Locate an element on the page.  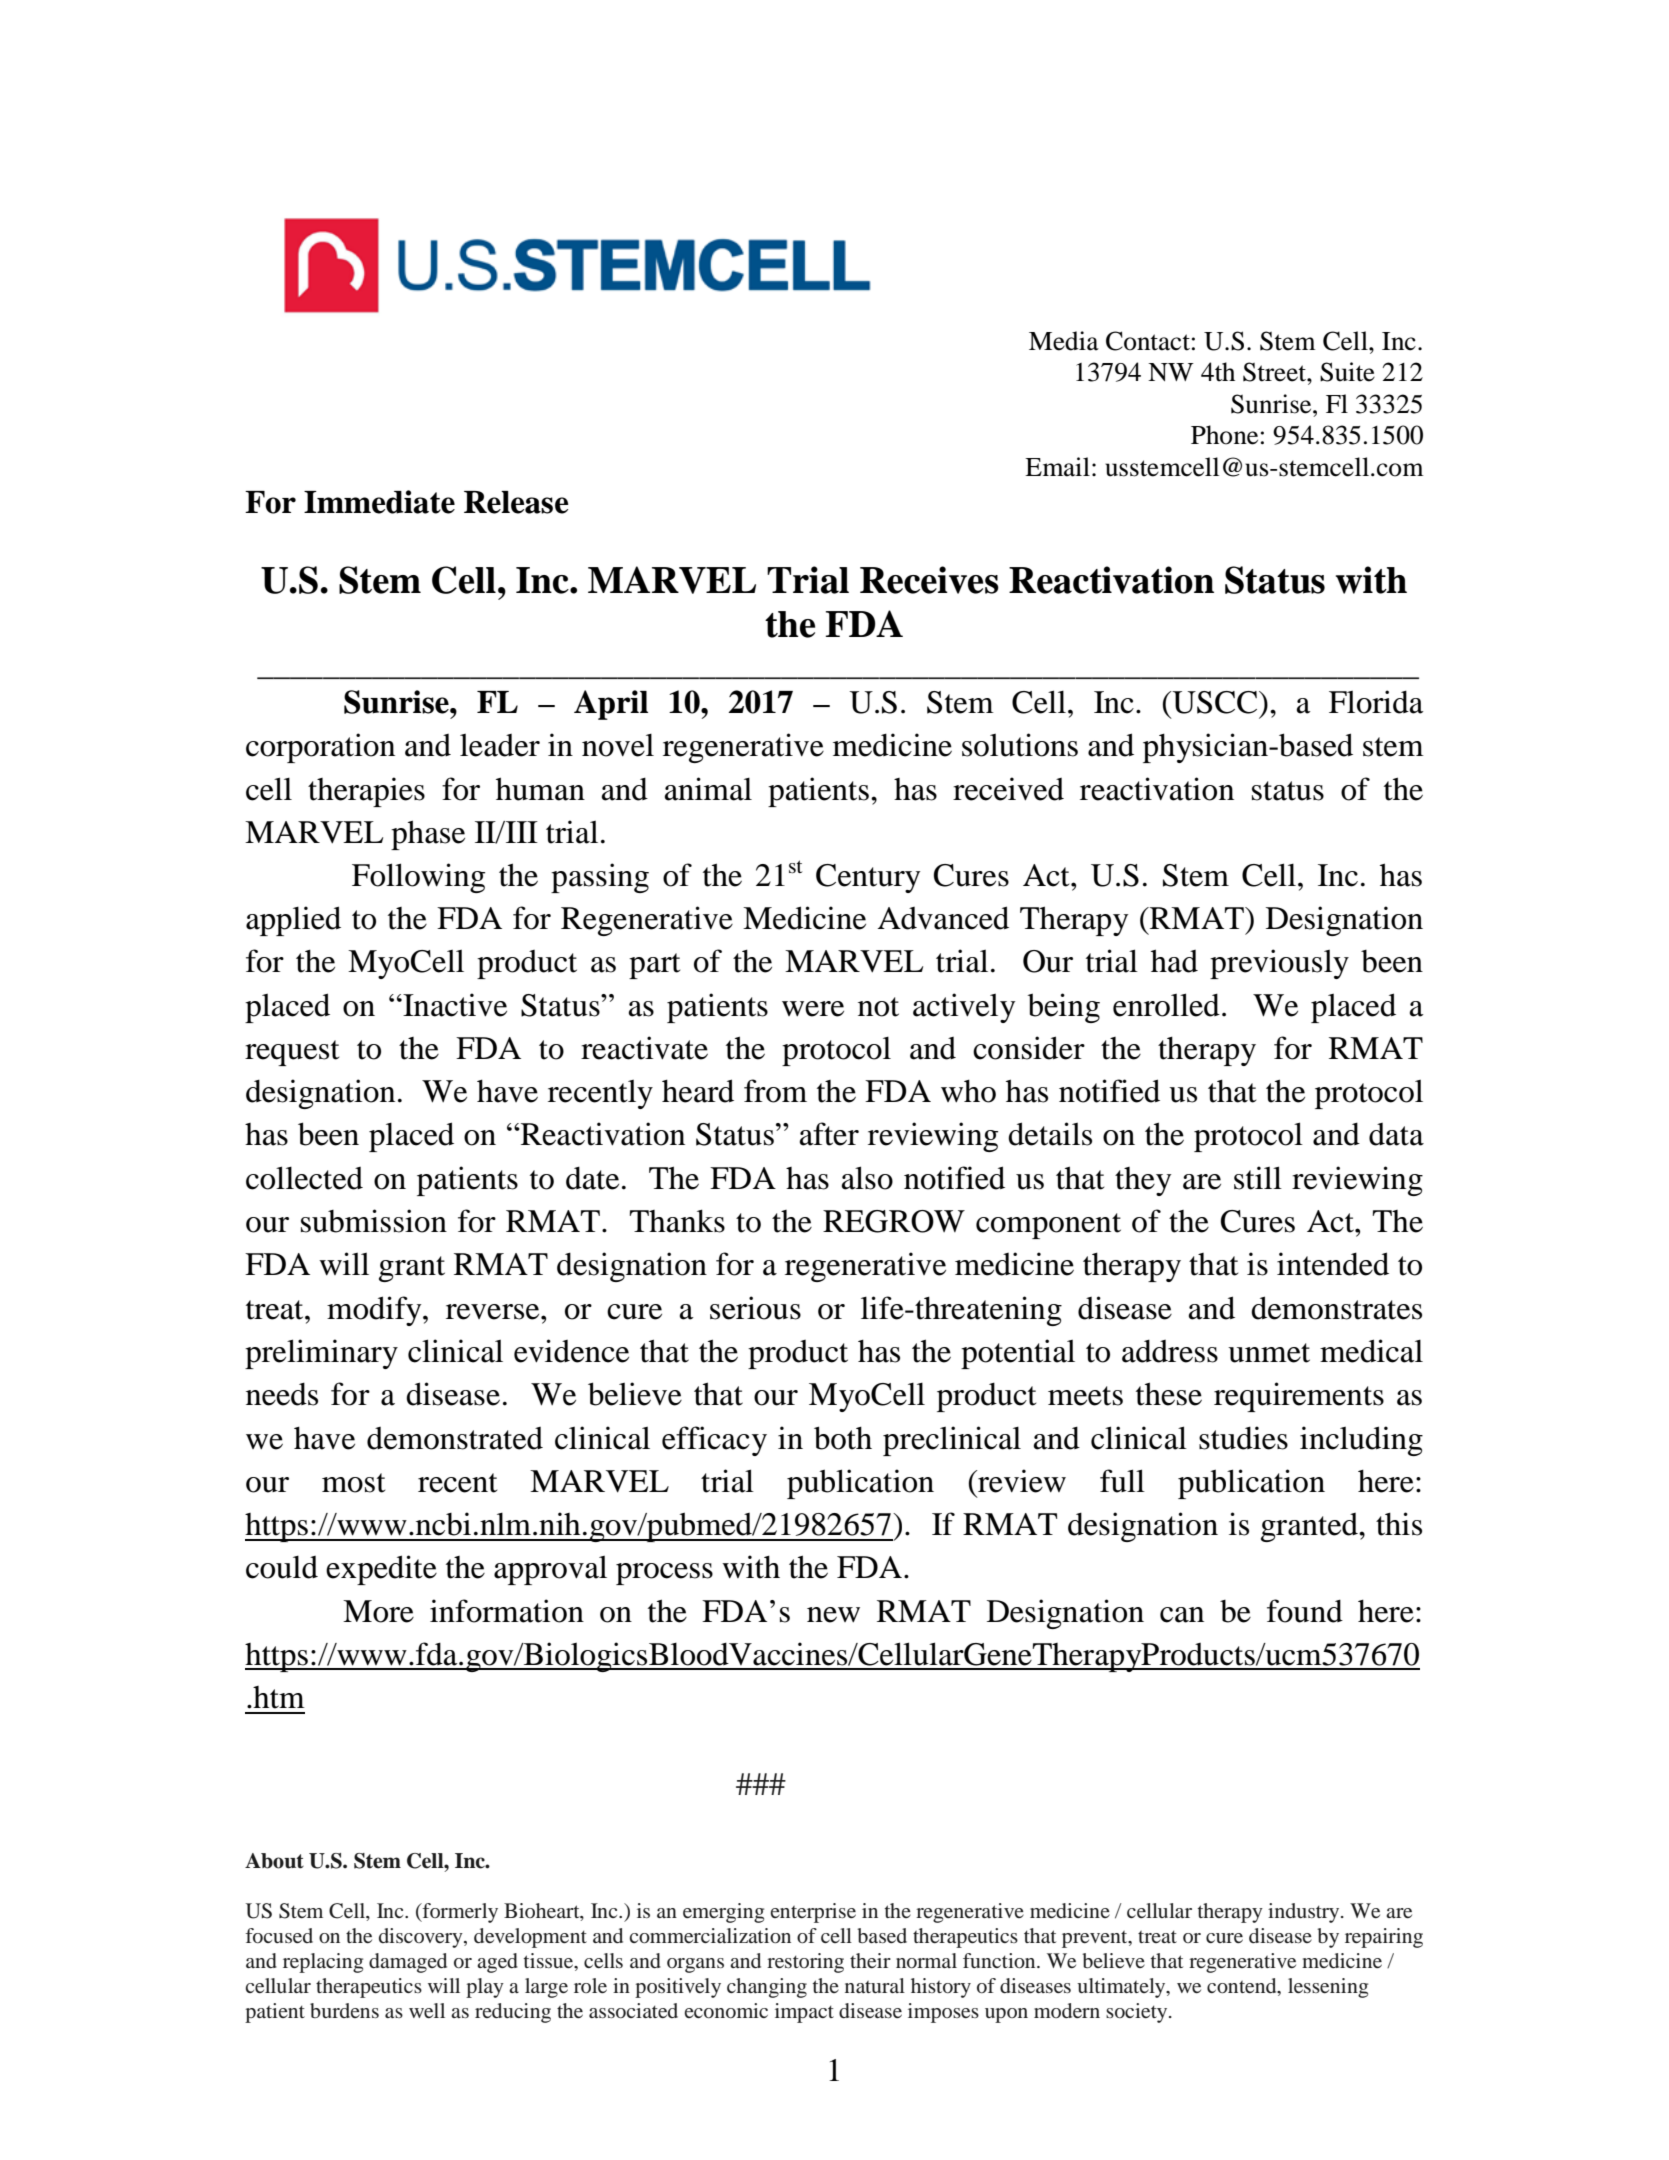
new is located at coordinates (833, 1615).
